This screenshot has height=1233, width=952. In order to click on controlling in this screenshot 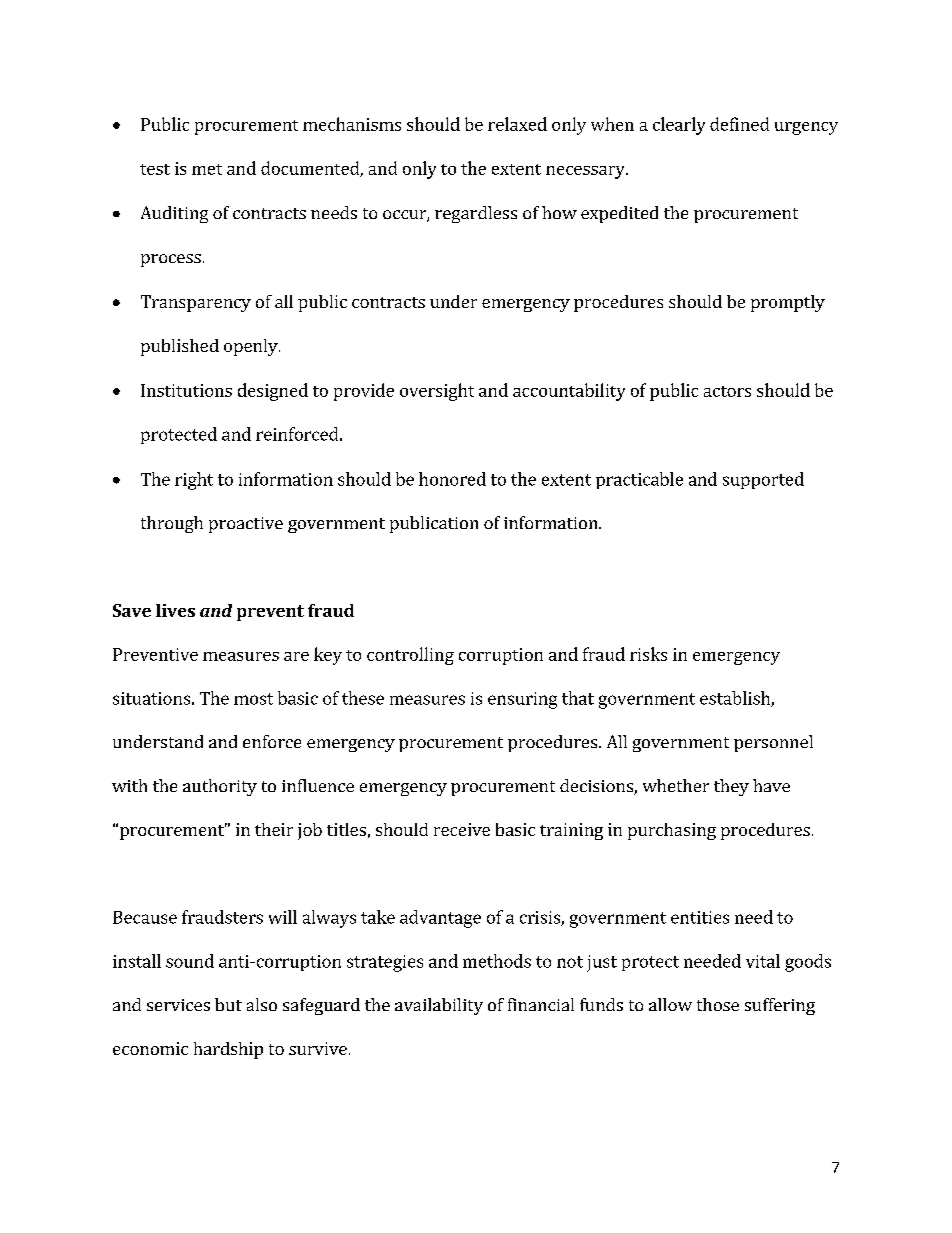, I will do `click(410, 656)`.
